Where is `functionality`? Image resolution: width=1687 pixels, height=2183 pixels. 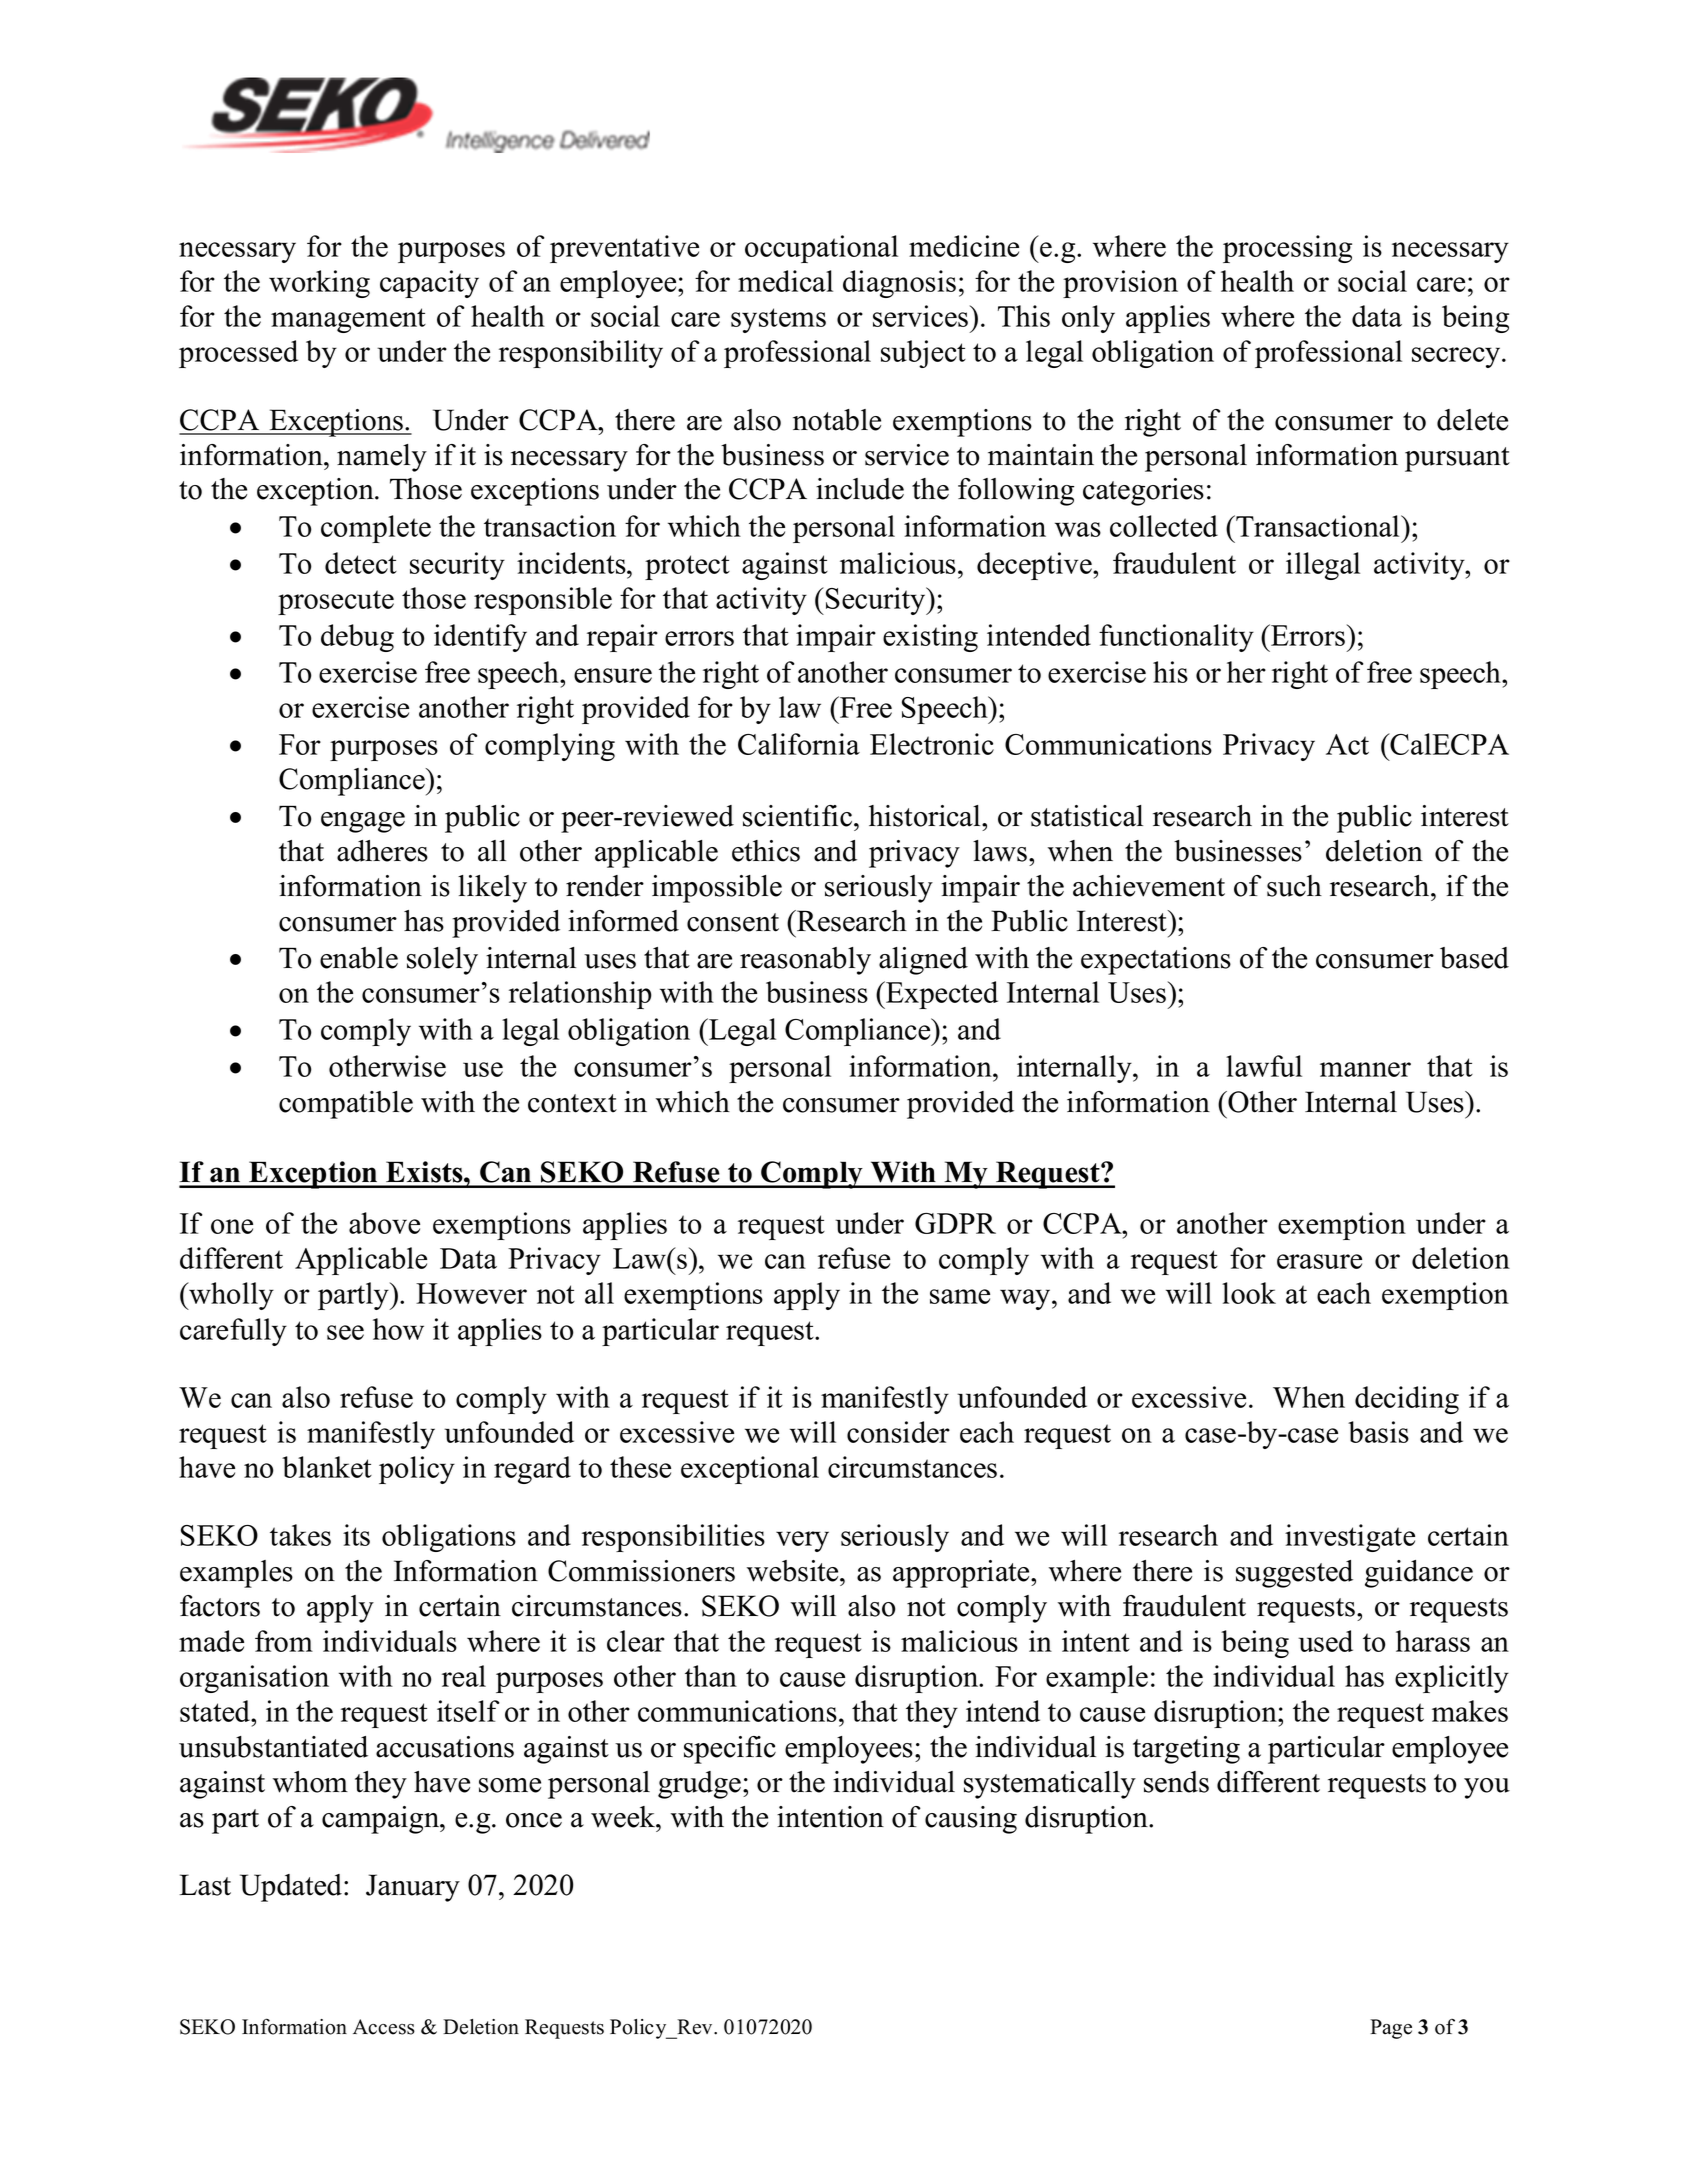
functionality is located at coordinates (1176, 638).
